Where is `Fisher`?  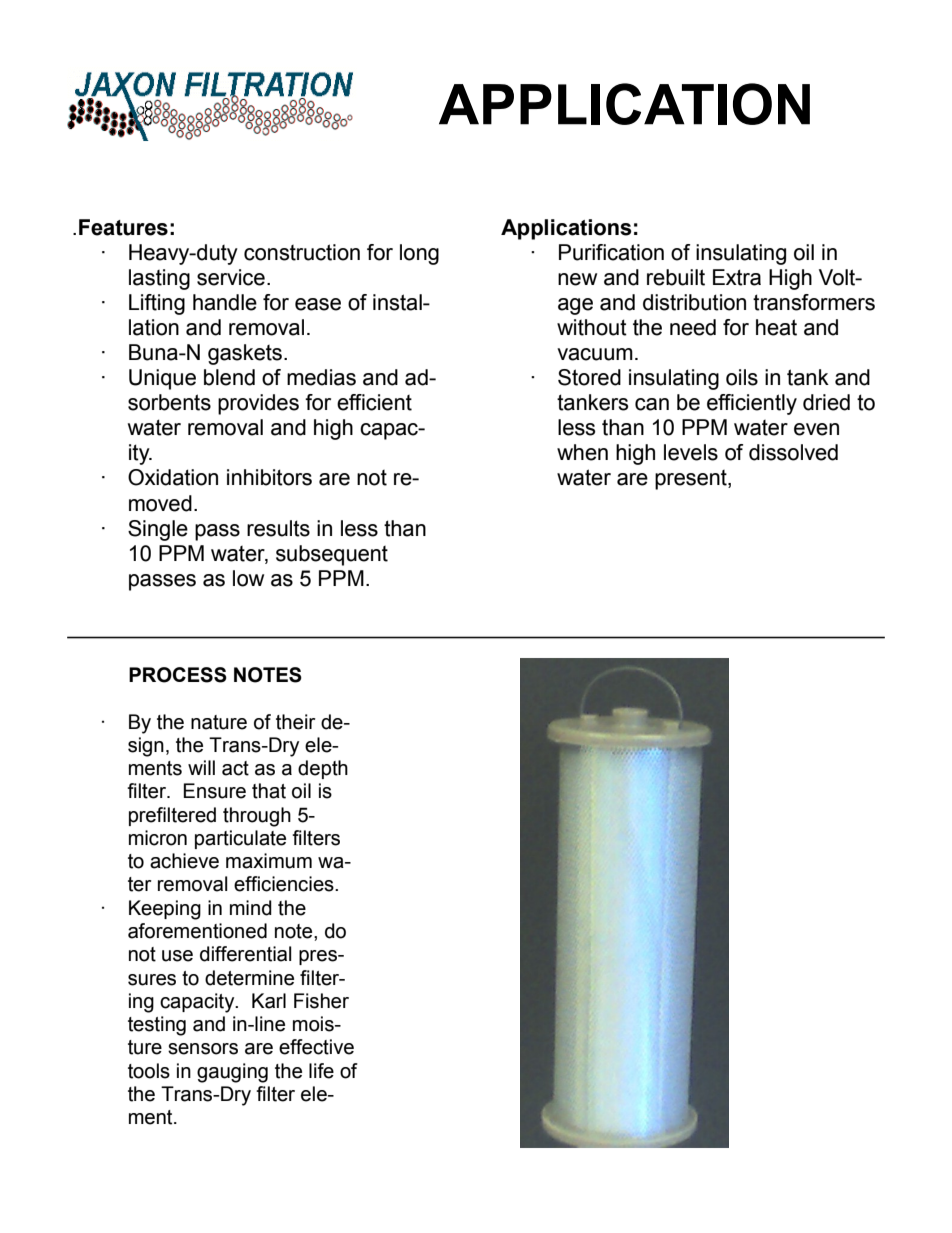 Fisher is located at coordinates (321, 1001).
